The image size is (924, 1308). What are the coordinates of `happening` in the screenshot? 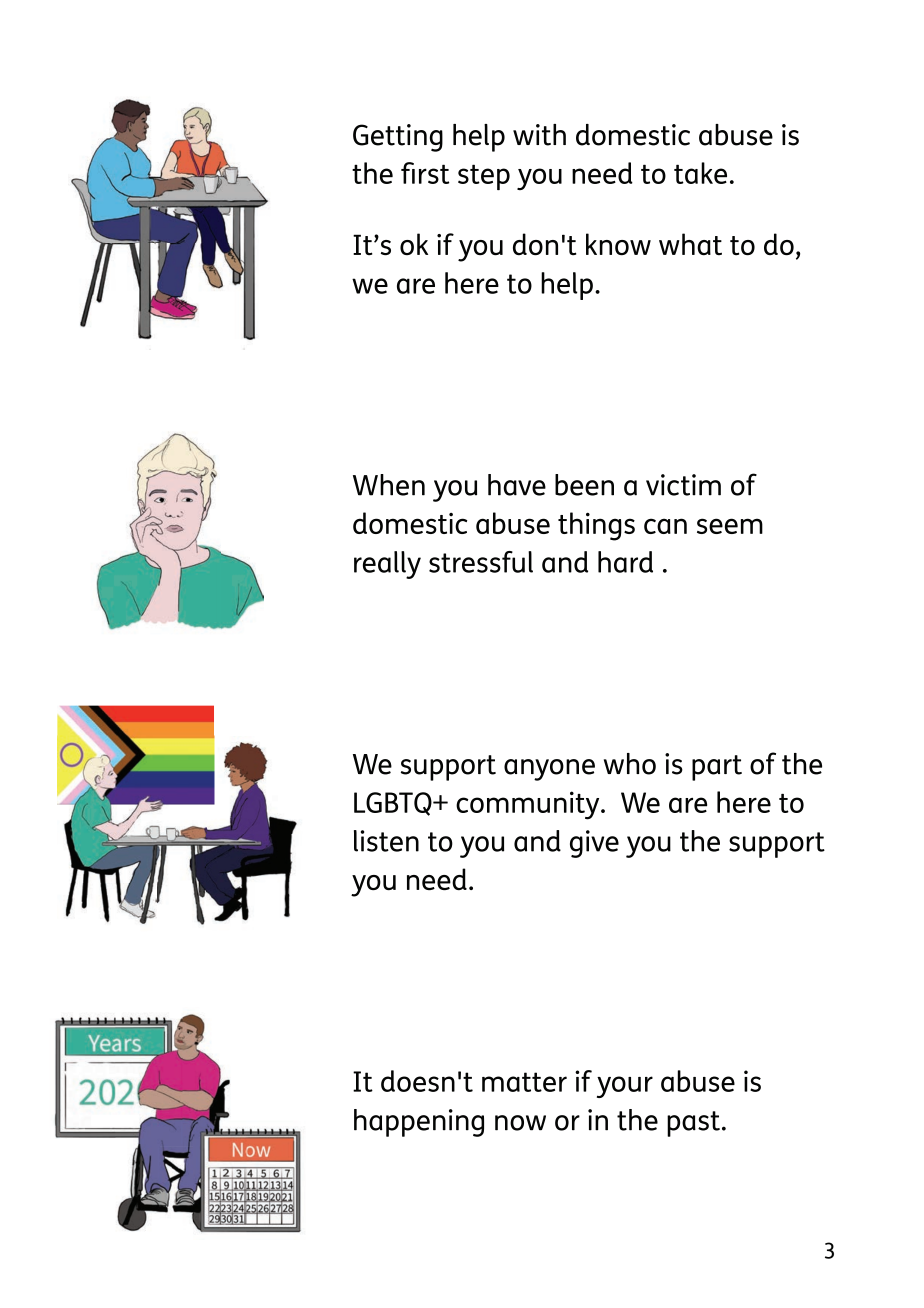 It's located at (419, 1123).
